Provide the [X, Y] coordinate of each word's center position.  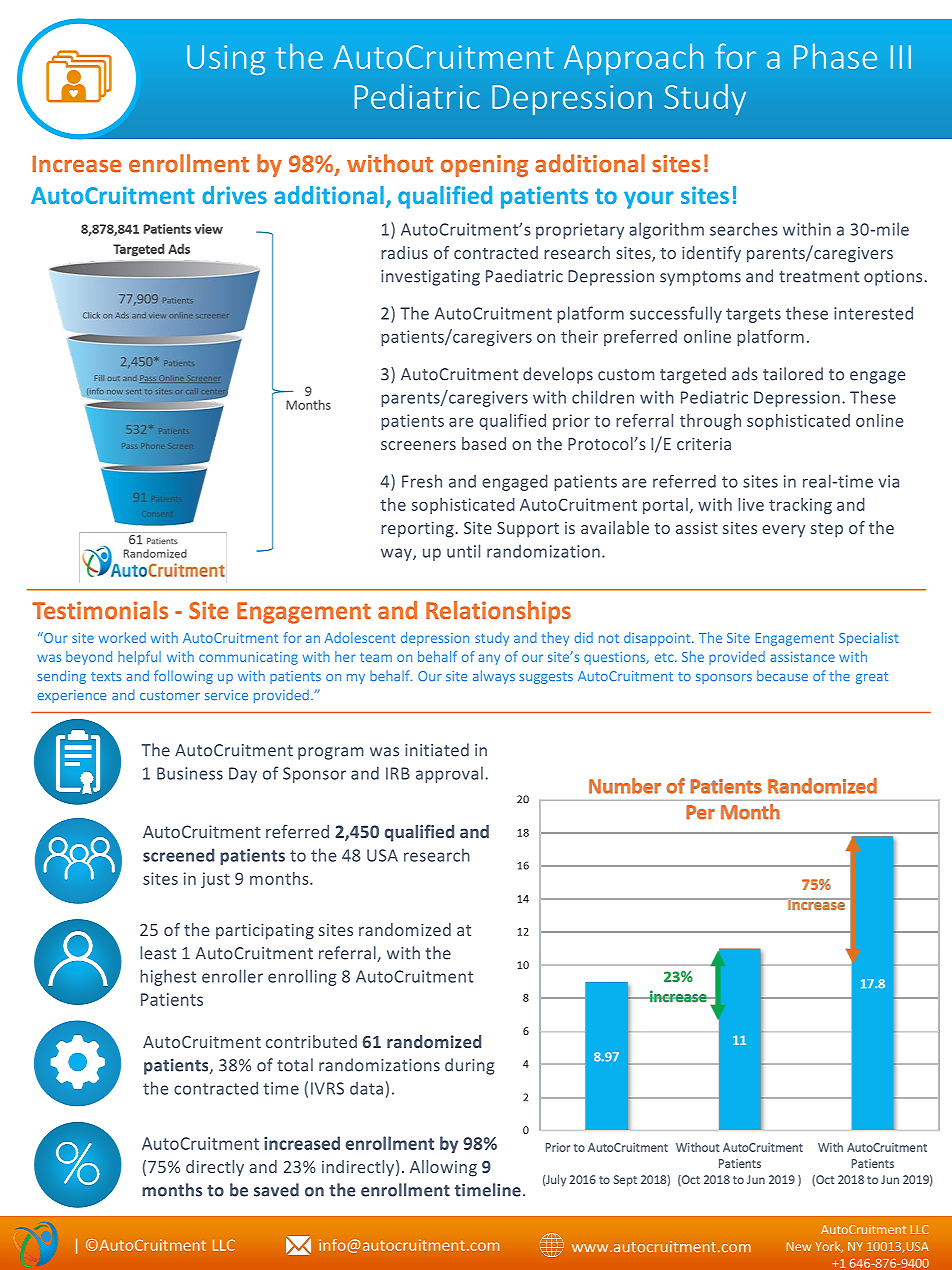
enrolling [302, 977]
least [158, 953]
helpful [139, 658]
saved [276, 1190]
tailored [793, 374]
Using [226, 60]
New [799, 1246]
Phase [835, 56]
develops [558, 375]
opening [484, 166]
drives [234, 195]
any [489, 659]
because [782, 675]
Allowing [443, 1168]
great [872, 678]
